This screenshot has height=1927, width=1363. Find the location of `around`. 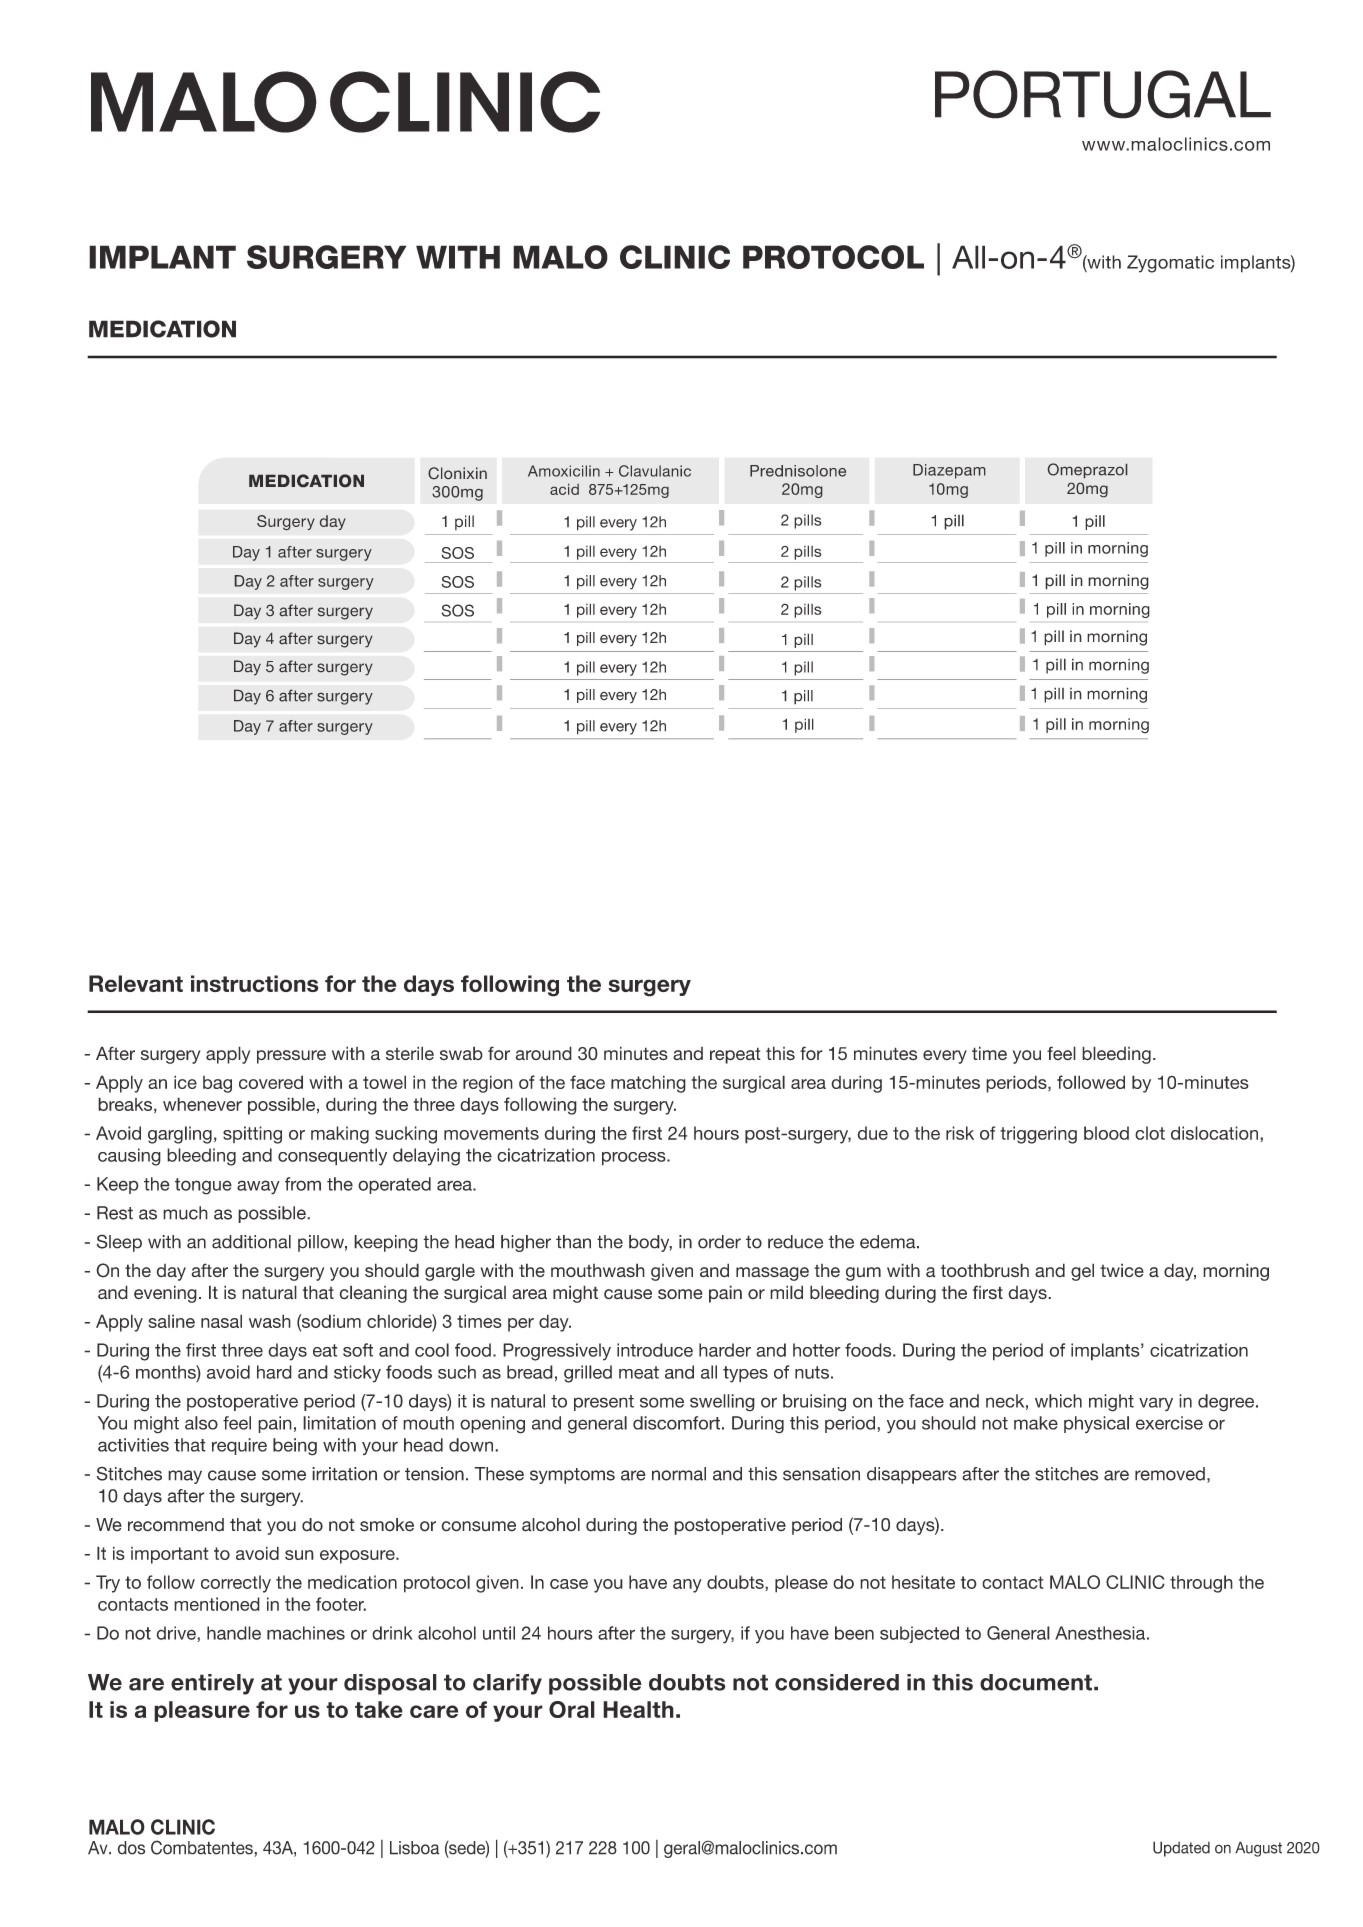

around is located at coordinates (543, 1053).
